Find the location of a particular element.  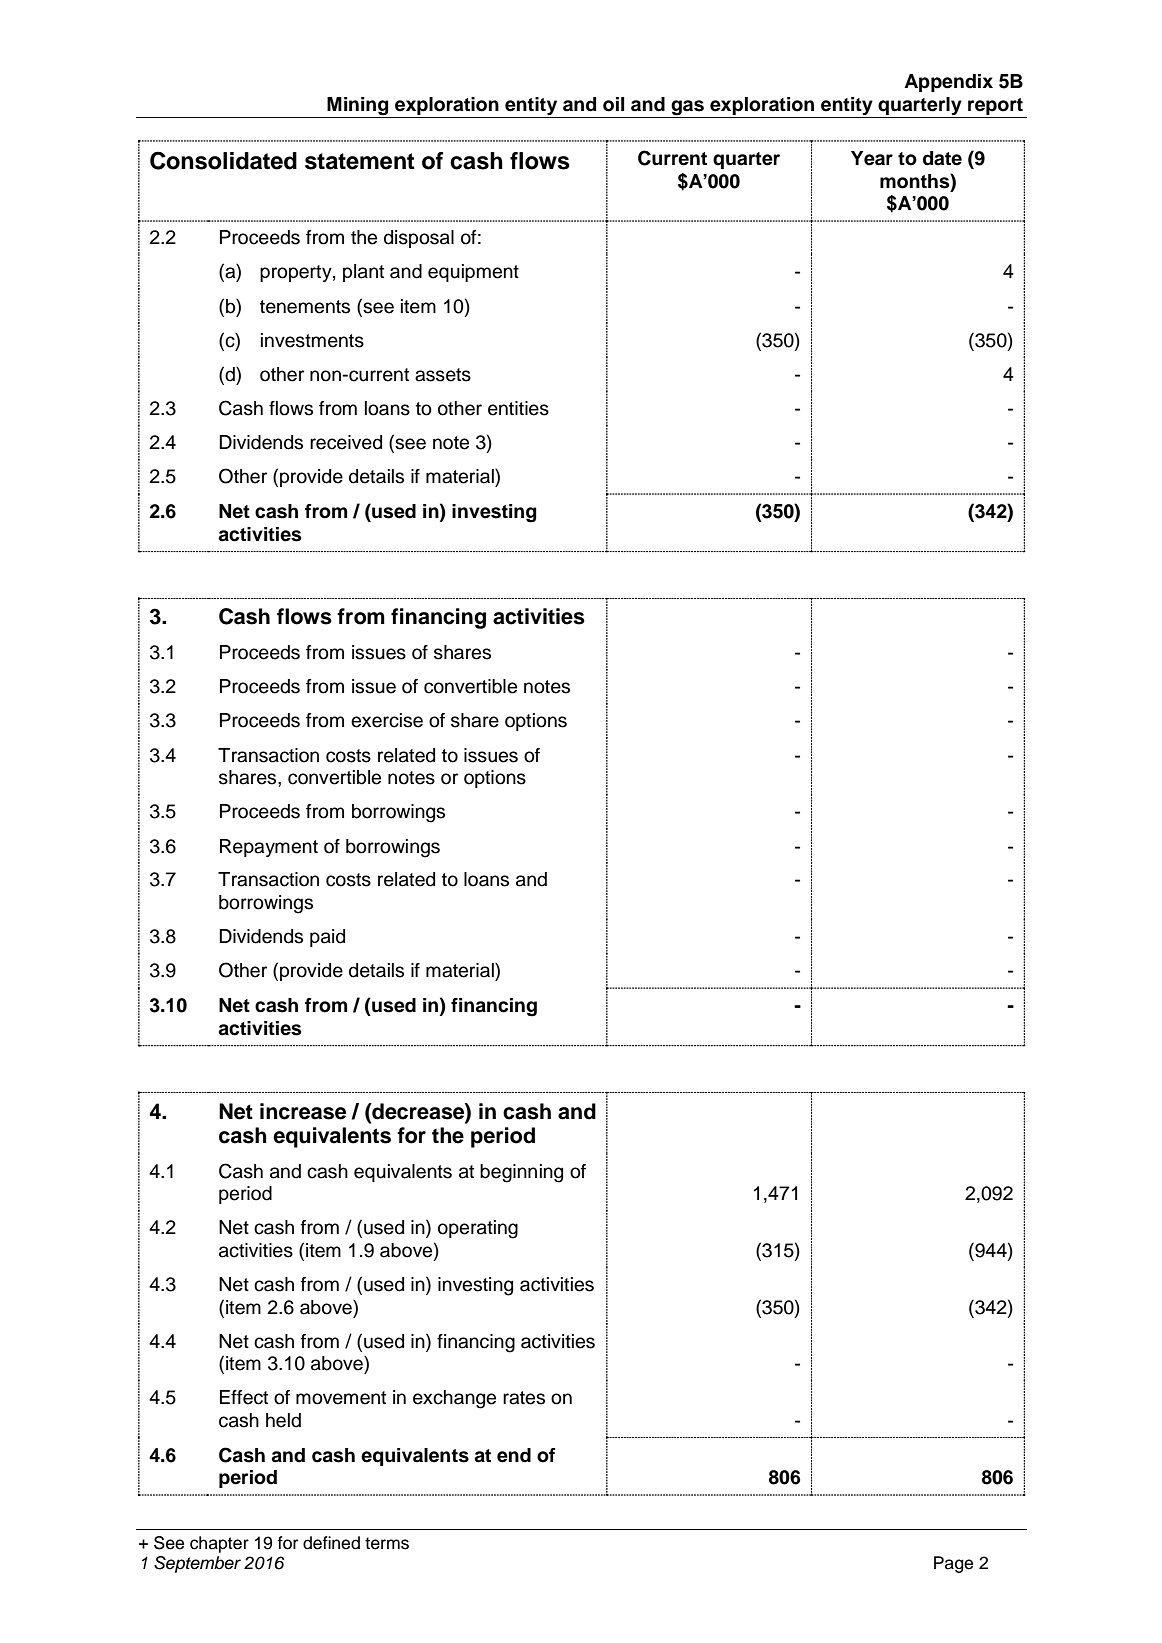

received is located at coordinates (346, 442).
